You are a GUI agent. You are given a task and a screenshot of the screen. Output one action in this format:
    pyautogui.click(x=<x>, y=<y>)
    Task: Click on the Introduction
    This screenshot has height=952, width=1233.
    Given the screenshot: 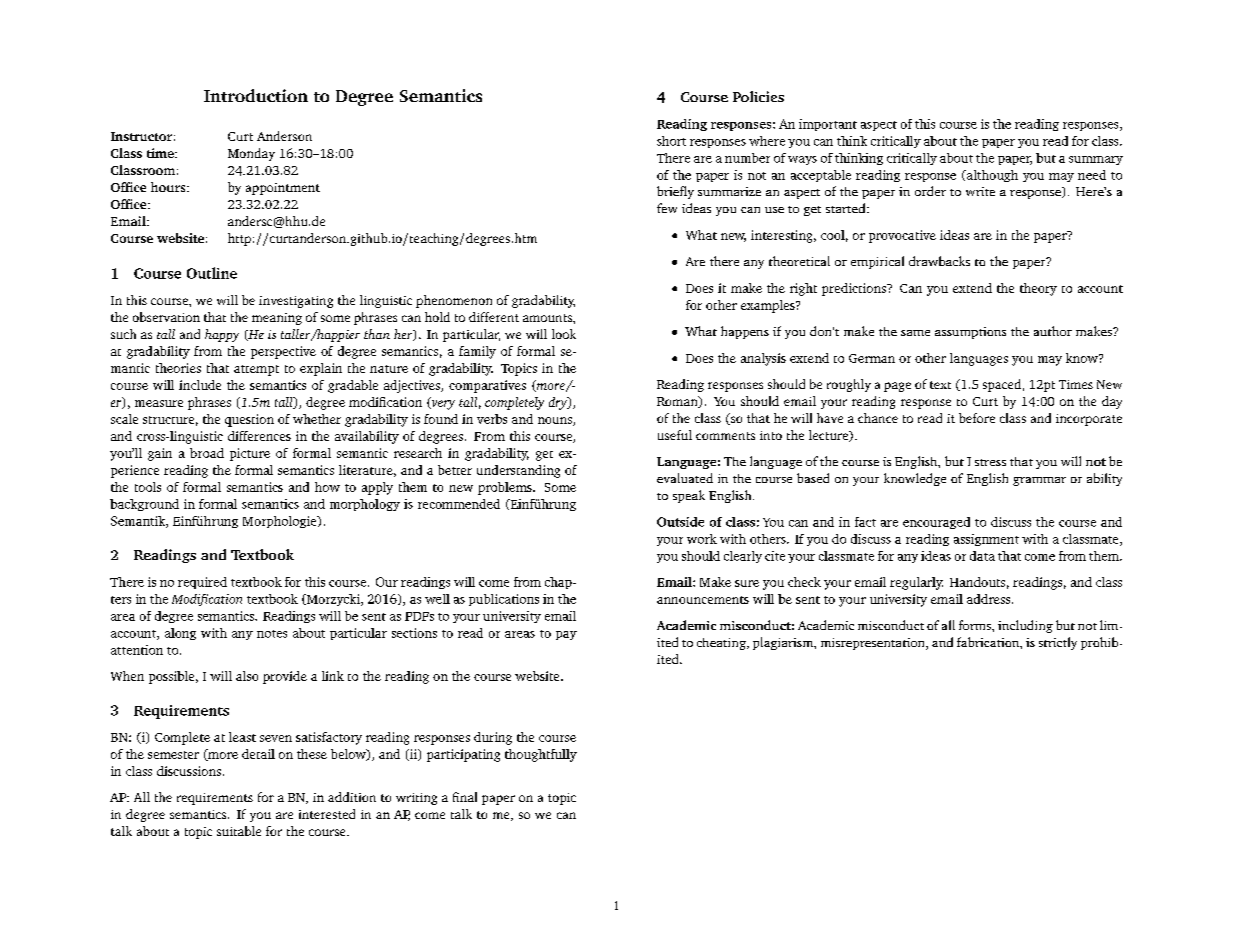 What is the action you would take?
    pyautogui.click(x=256, y=95)
